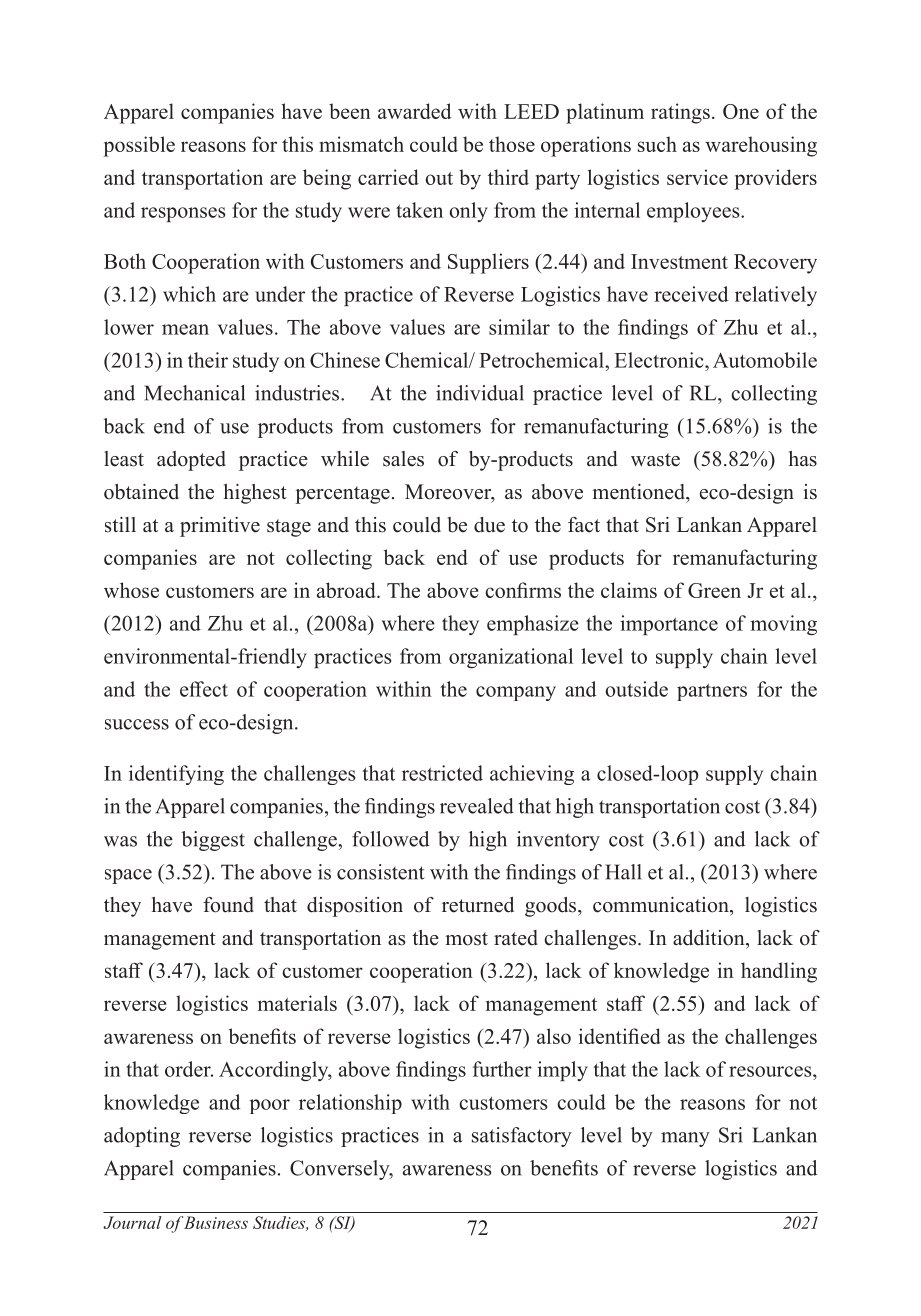  What do you see at coordinates (139, 146) in the screenshot?
I see `possible` at bounding box center [139, 146].
